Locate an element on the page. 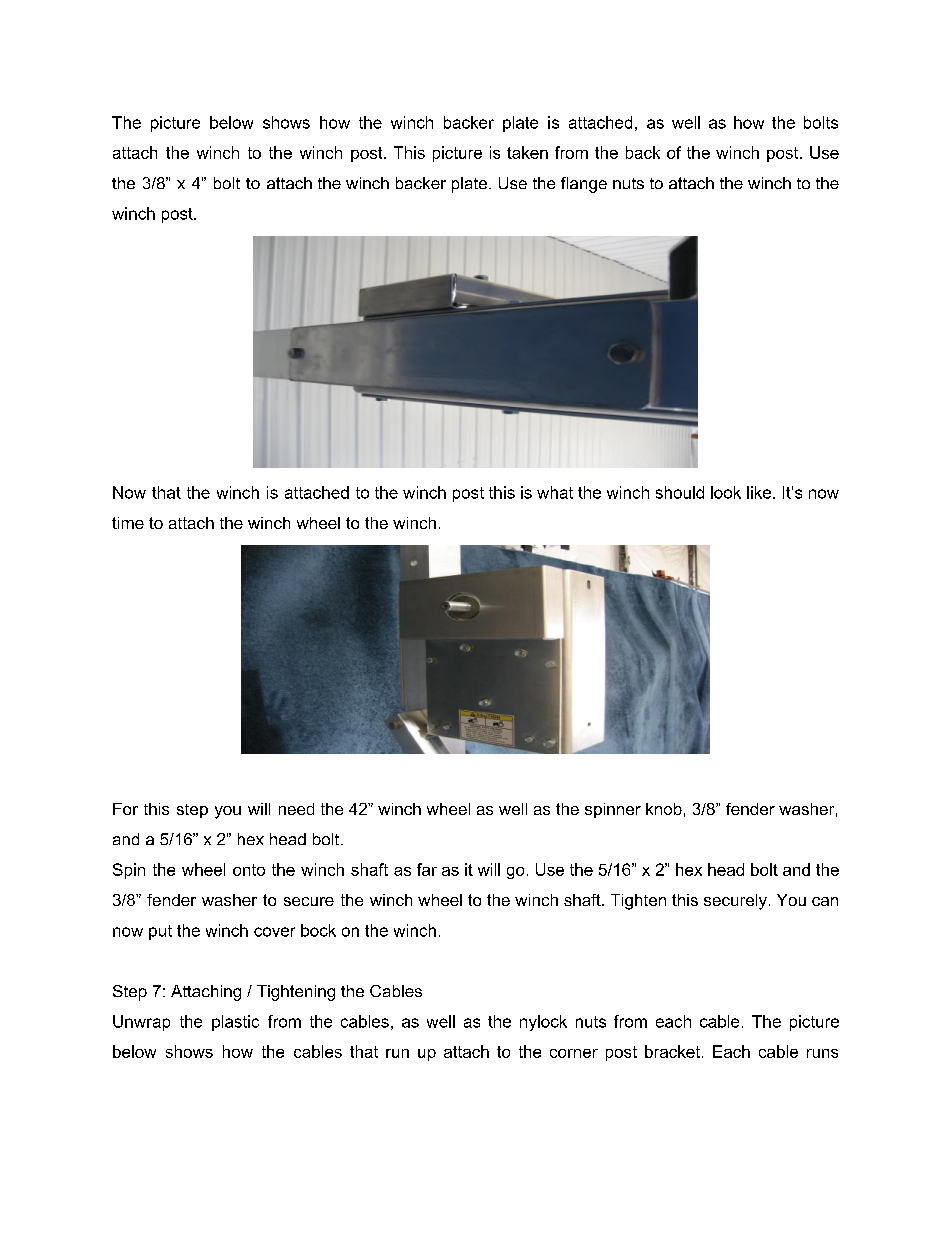 The image size is (952, 1233). taken is located at coordinates (527, 152).
